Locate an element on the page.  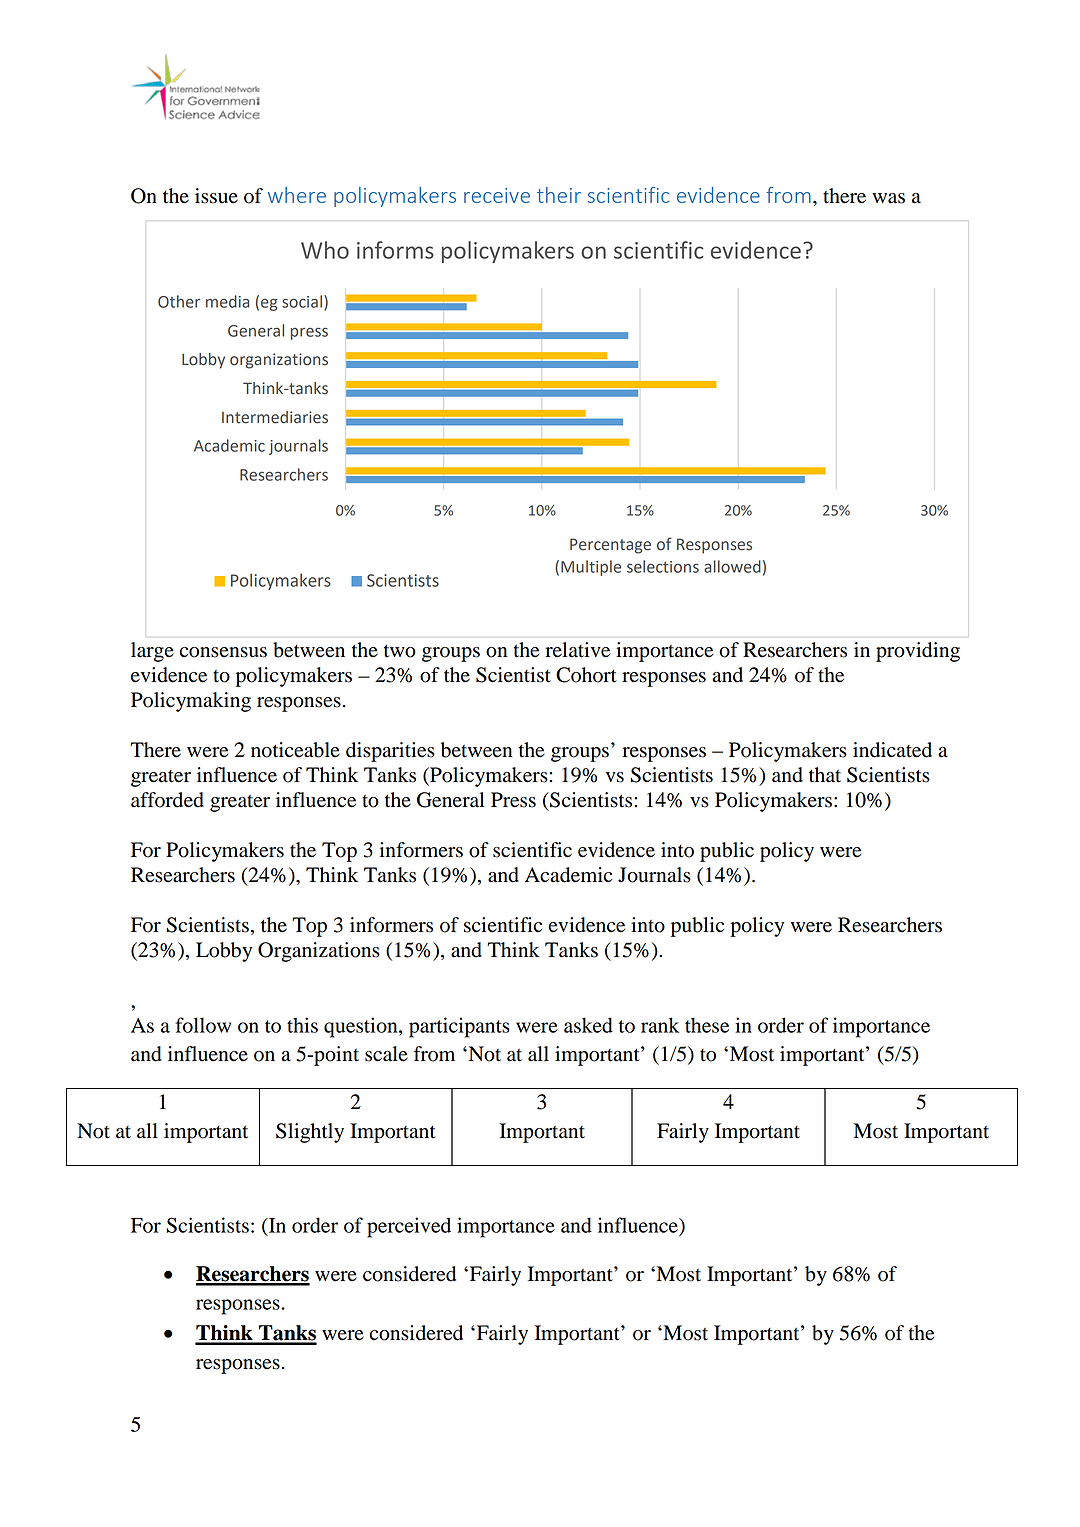
consensus is located at coordinates (223, 652).
